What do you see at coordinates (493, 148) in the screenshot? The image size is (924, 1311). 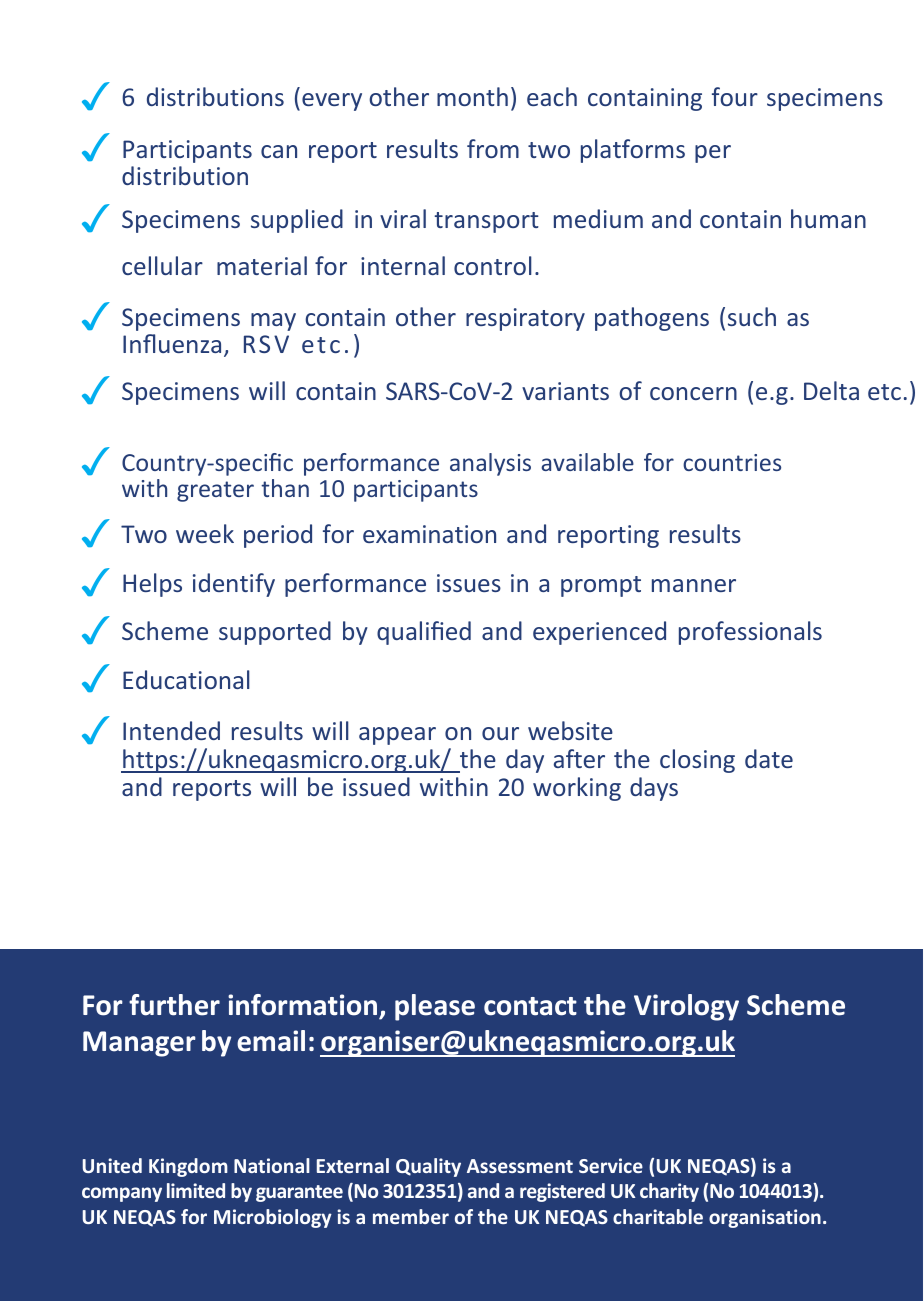 I see `from` at bounding box center [493, 148].
